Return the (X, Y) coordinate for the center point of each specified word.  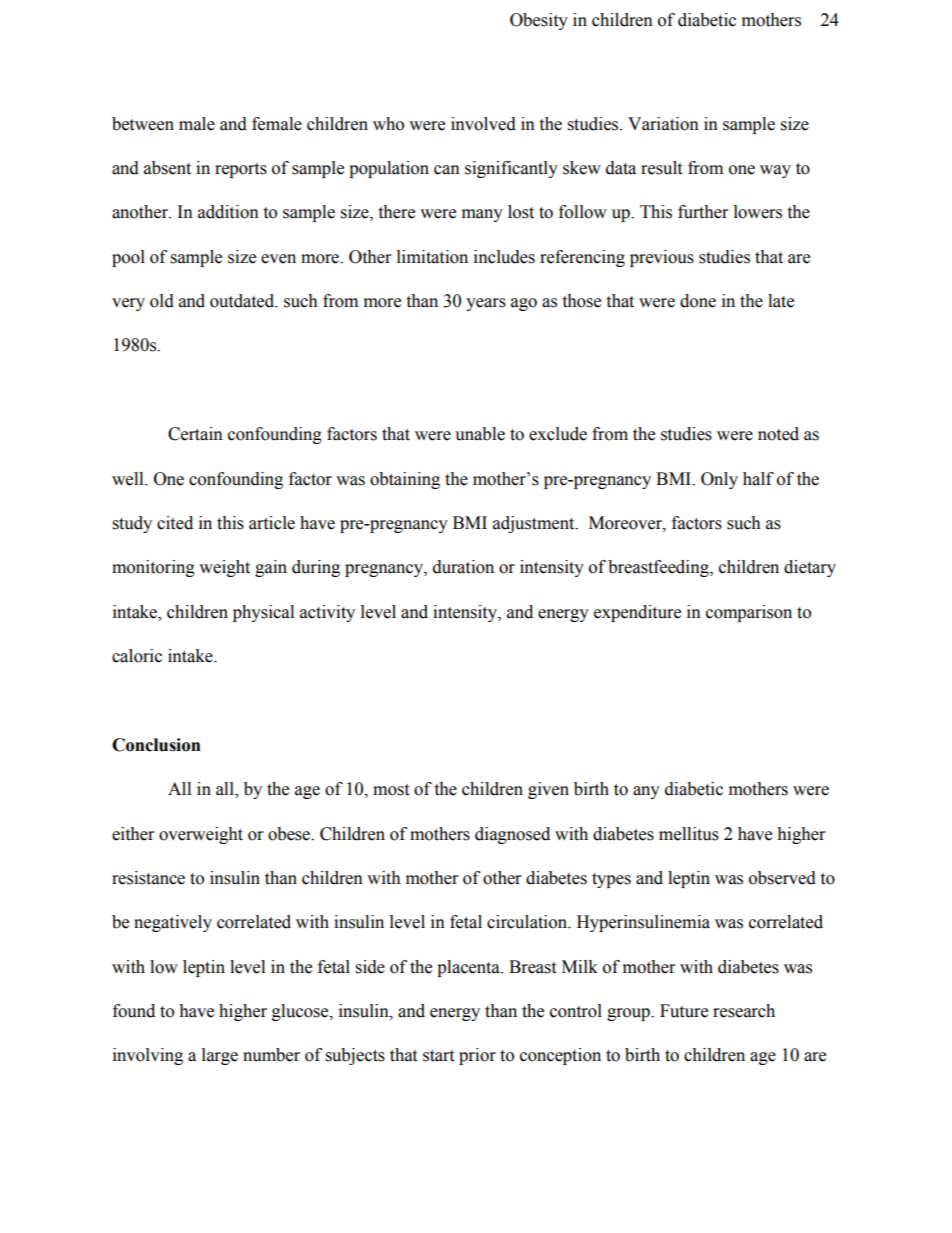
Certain (195, 434)
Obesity (539, 21)
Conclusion (156, 745)
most (391, 790)
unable (480, 434)
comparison (749, 613)
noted (778, 434)
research (744, 1011)
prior (477, 1056)
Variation (663, 124)
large (220, 1056)
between (143, 124)
